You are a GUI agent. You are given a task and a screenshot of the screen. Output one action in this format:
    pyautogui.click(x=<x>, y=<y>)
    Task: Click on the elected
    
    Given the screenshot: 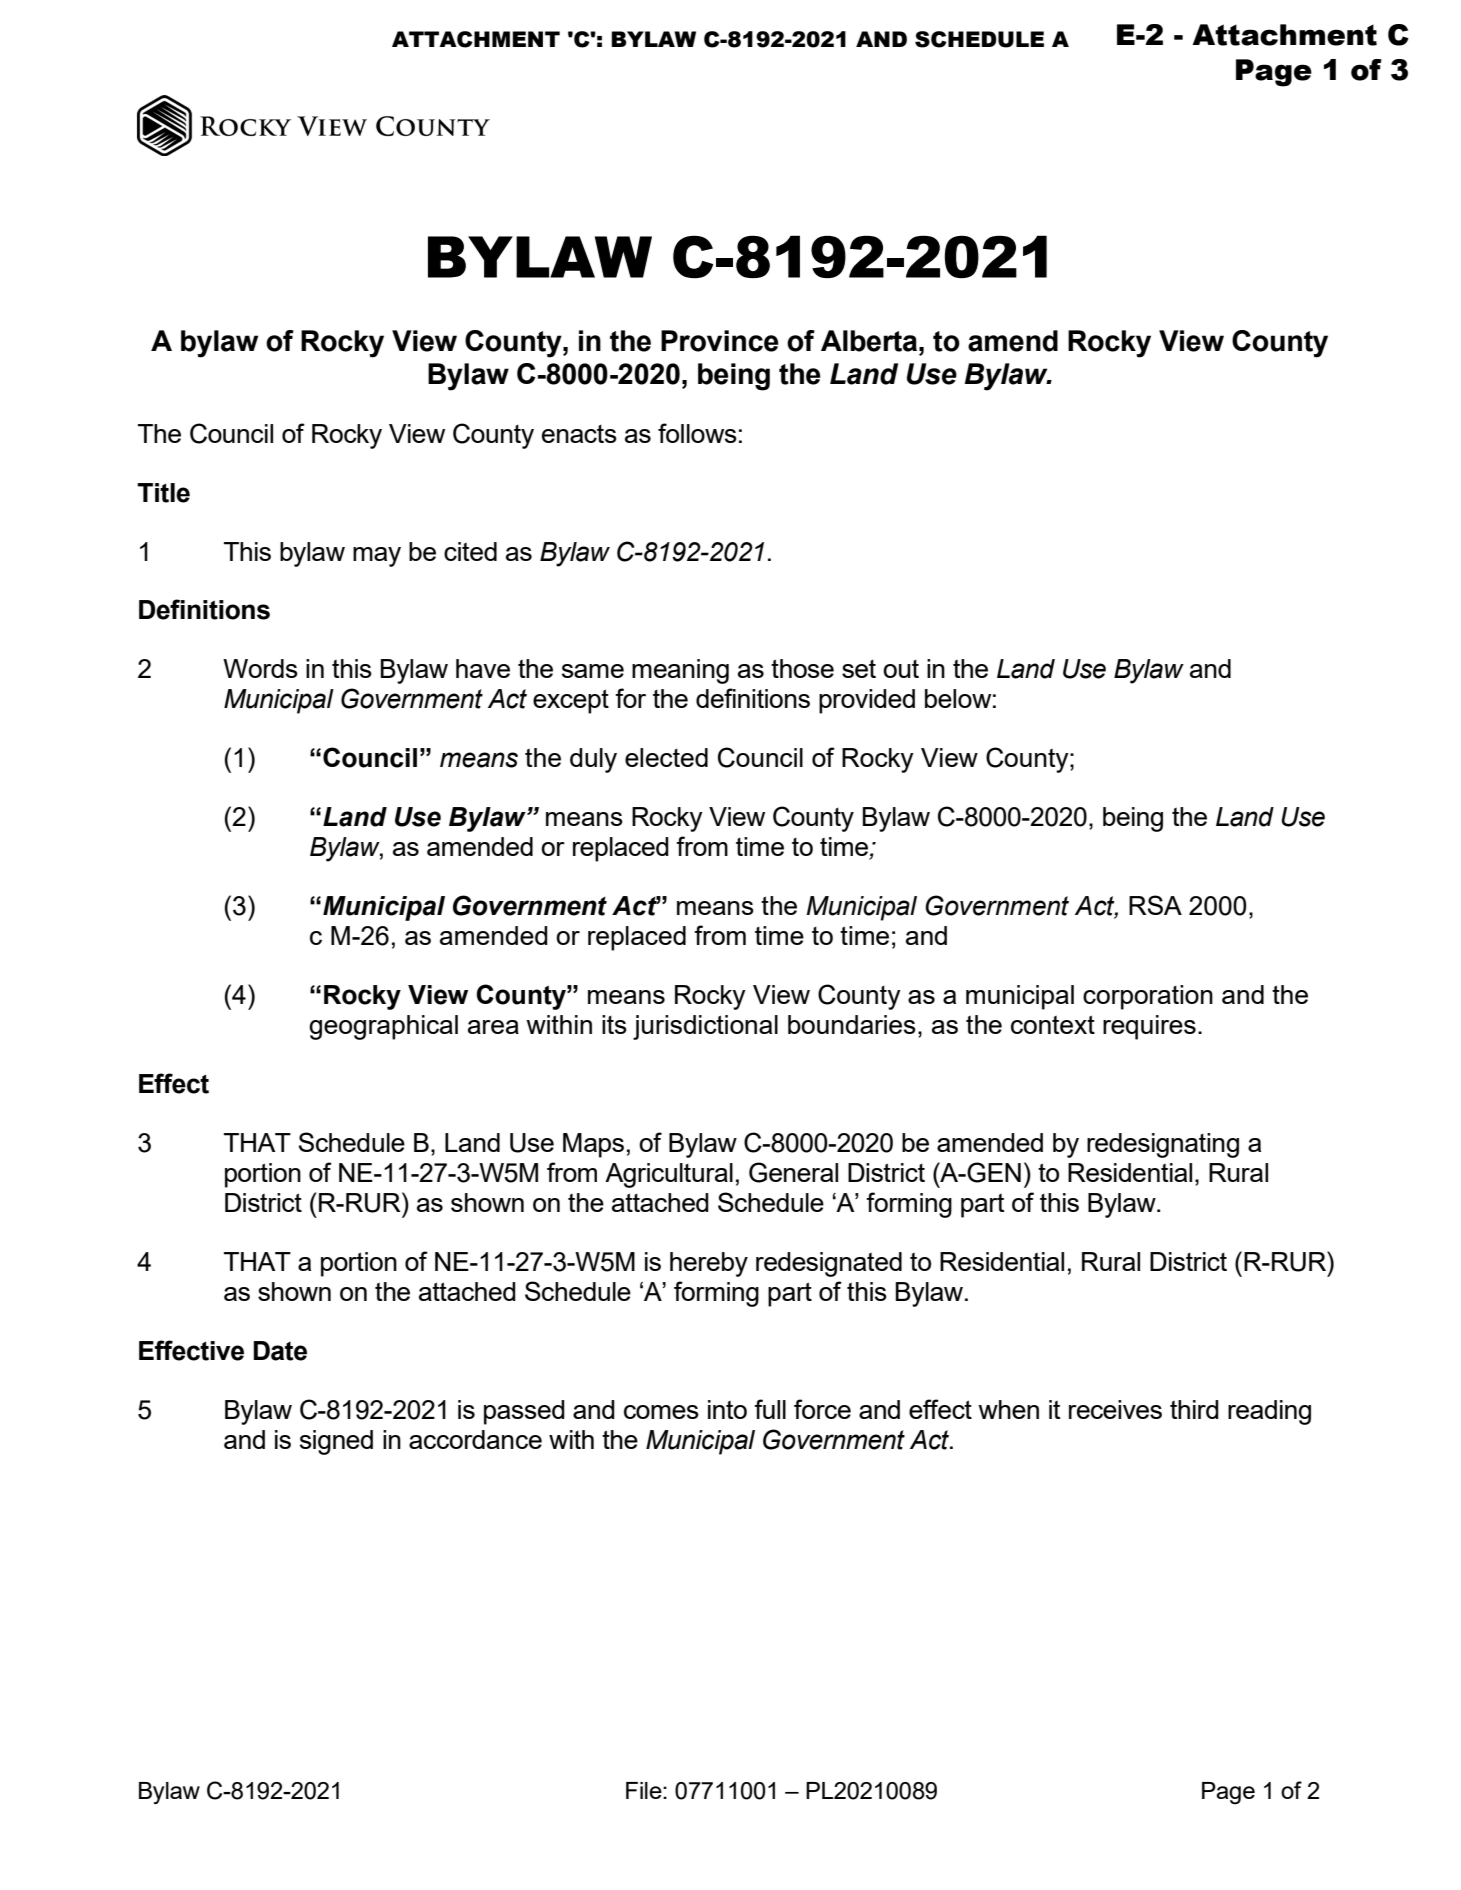 What is the action you would take?
    pyautogui.click(x=666, y=757)
